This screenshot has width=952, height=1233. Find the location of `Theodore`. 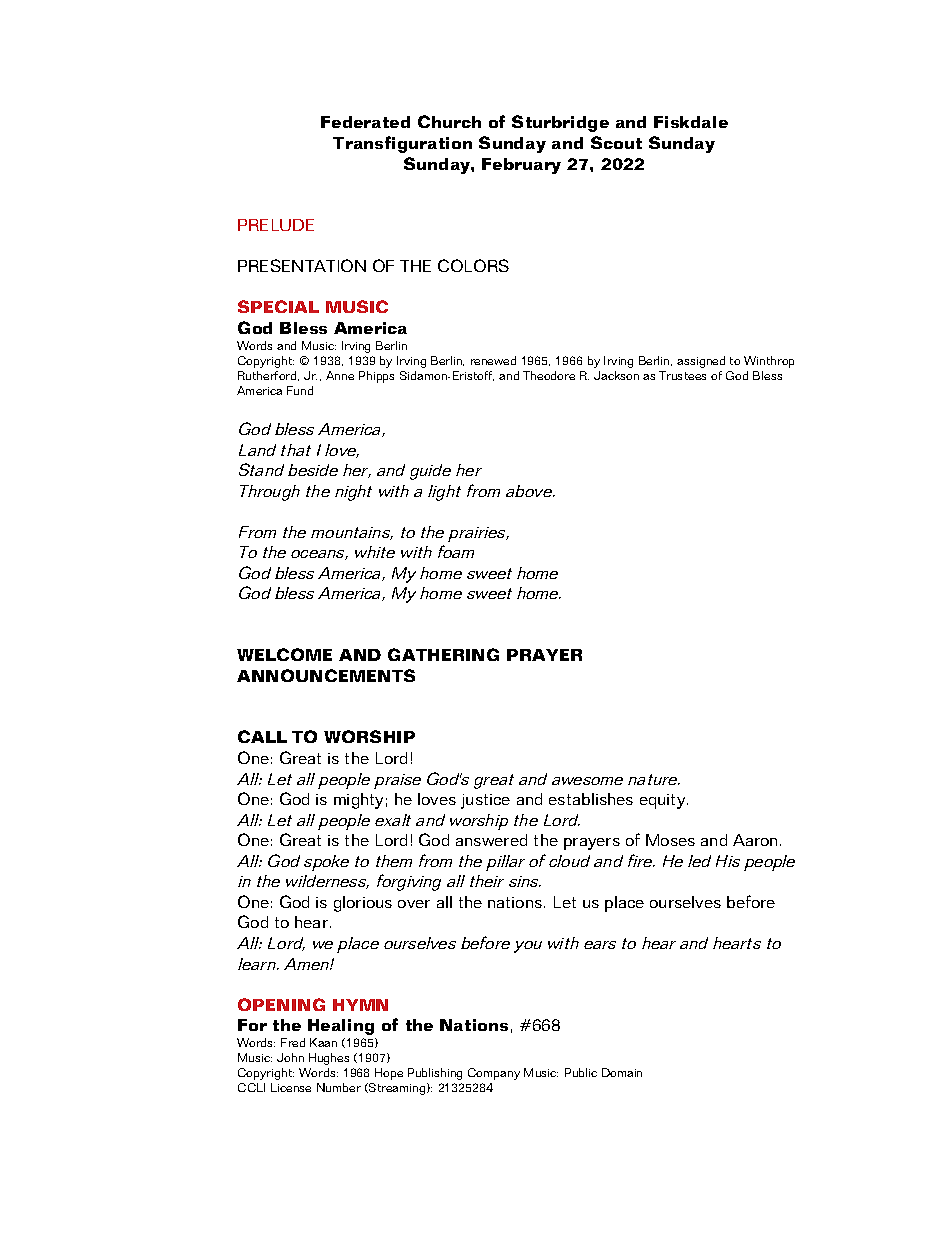

Theodore is located at coordinates (549, 375).
